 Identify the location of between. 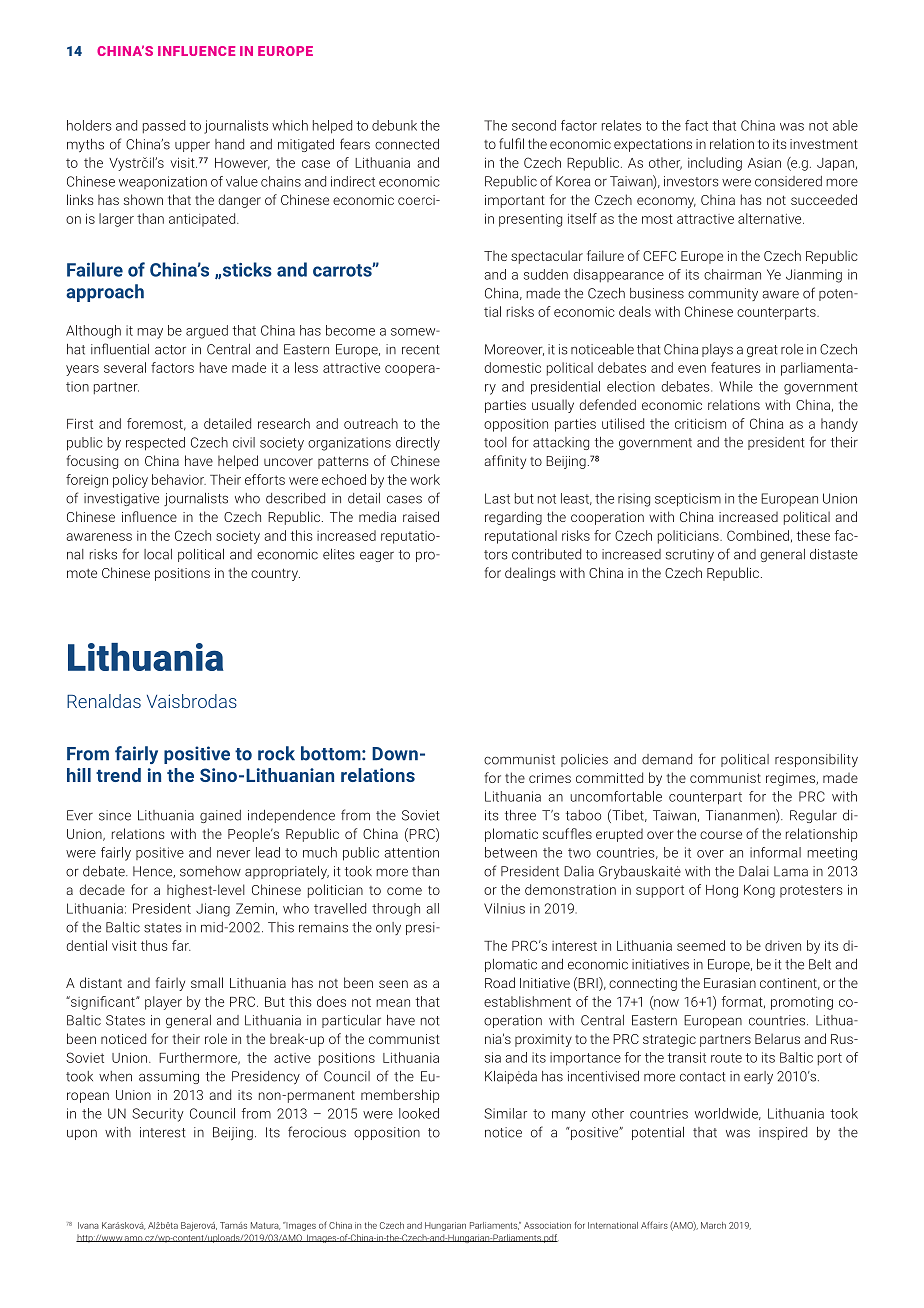
(511, 852).
